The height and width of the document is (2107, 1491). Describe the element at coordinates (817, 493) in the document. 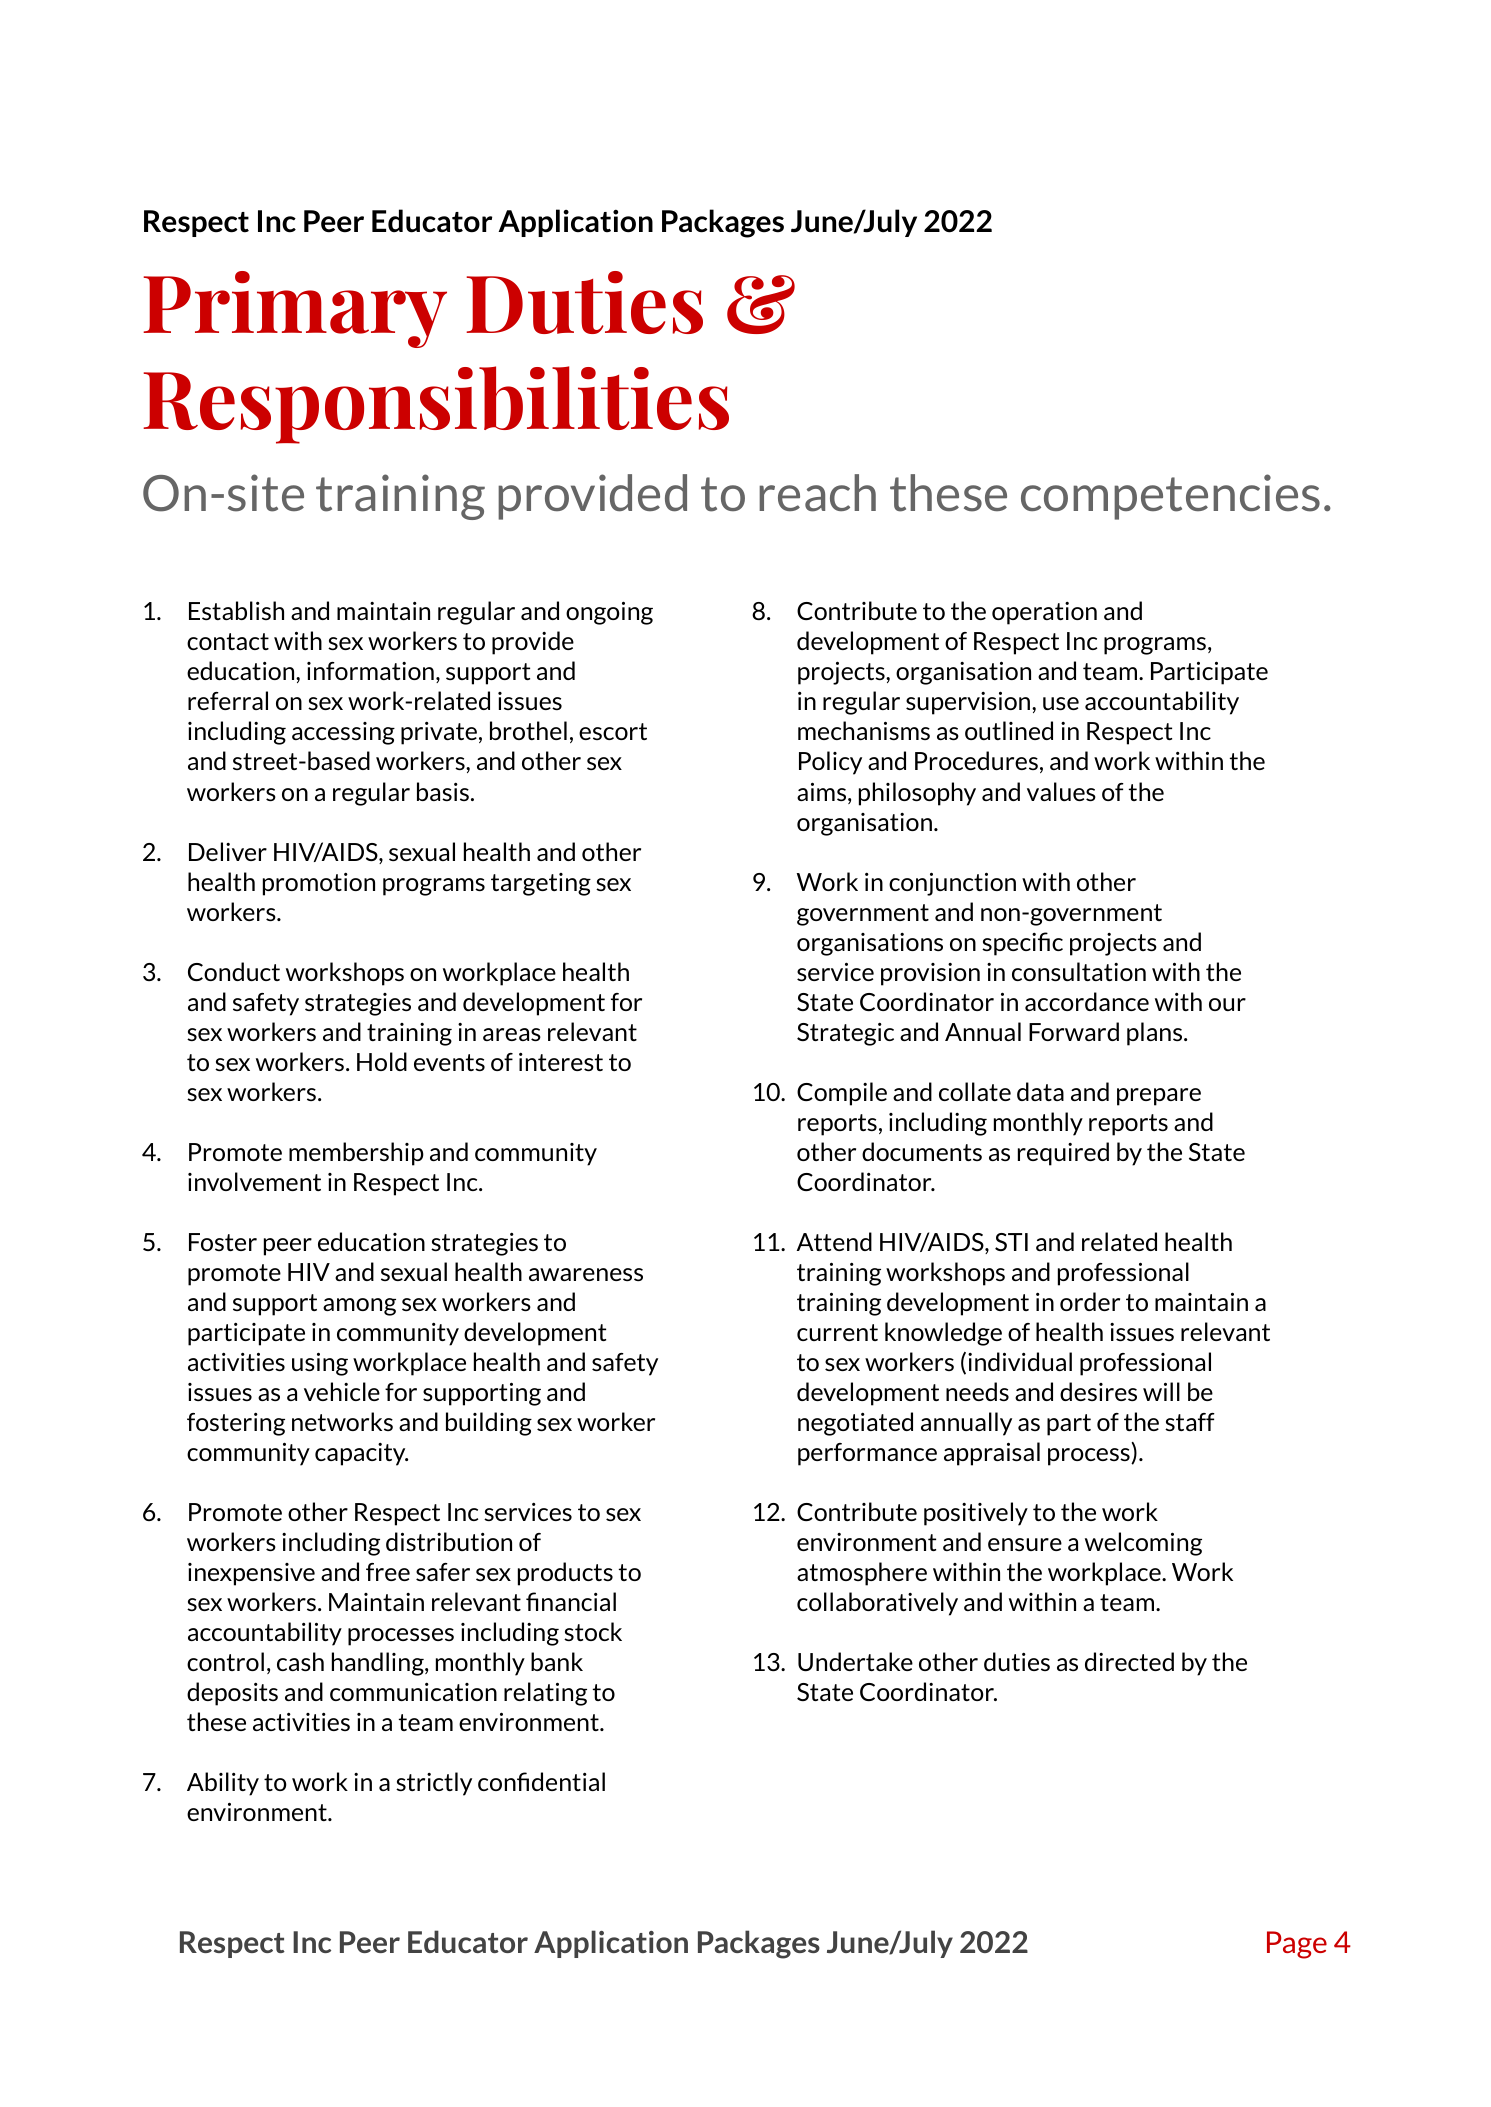

I see `reach` at that location.
